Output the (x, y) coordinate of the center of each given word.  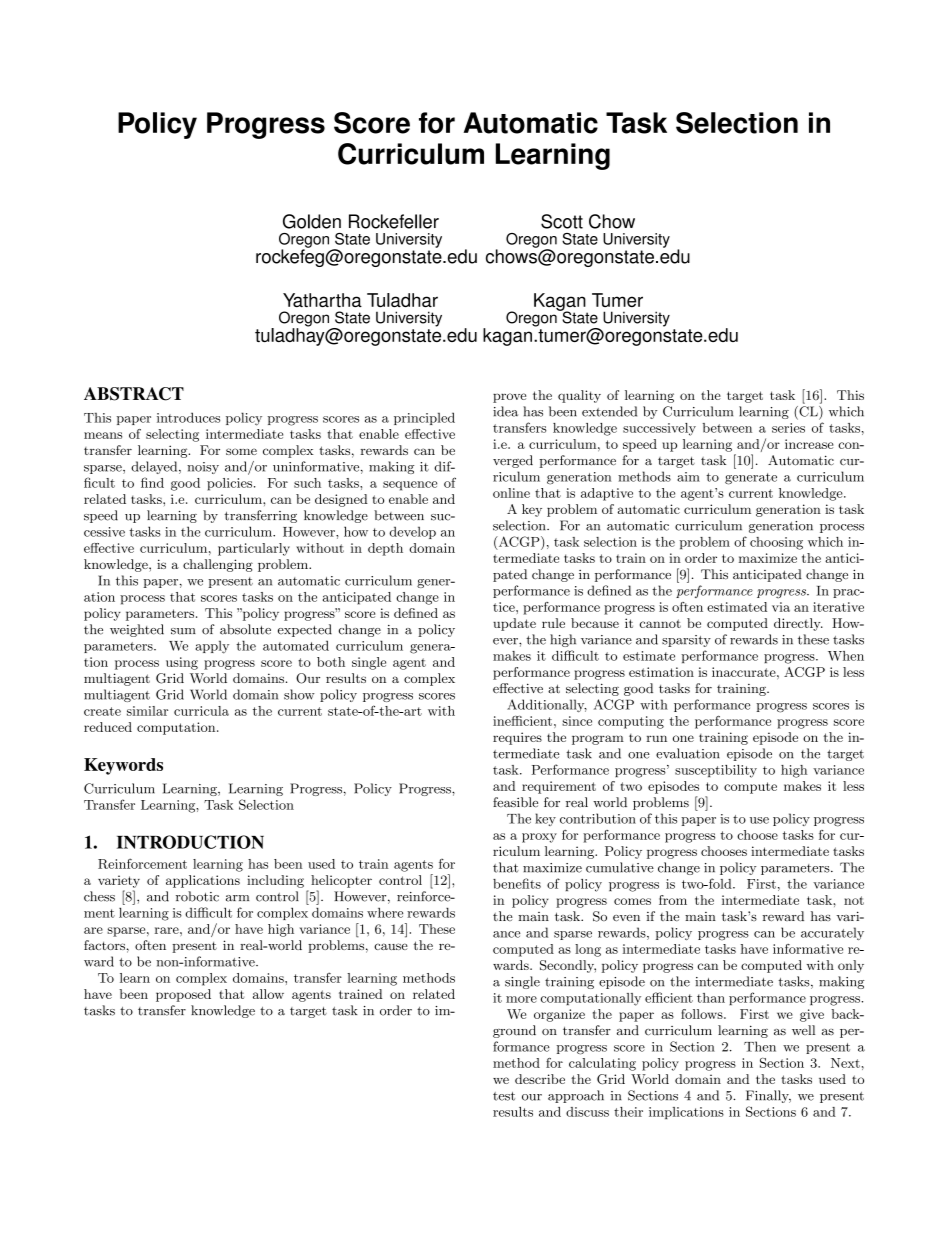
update (514, 624)
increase (809, 444)
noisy (203, 468)
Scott (562, 221)
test (504, 1096)
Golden (312, 221)
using (182, 663)
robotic (197, 896)
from (673, 900)
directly (798, 624)
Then (760, 1046)
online (511, 493)
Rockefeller (394, 221)
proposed (183, 995)
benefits (517, 883)
